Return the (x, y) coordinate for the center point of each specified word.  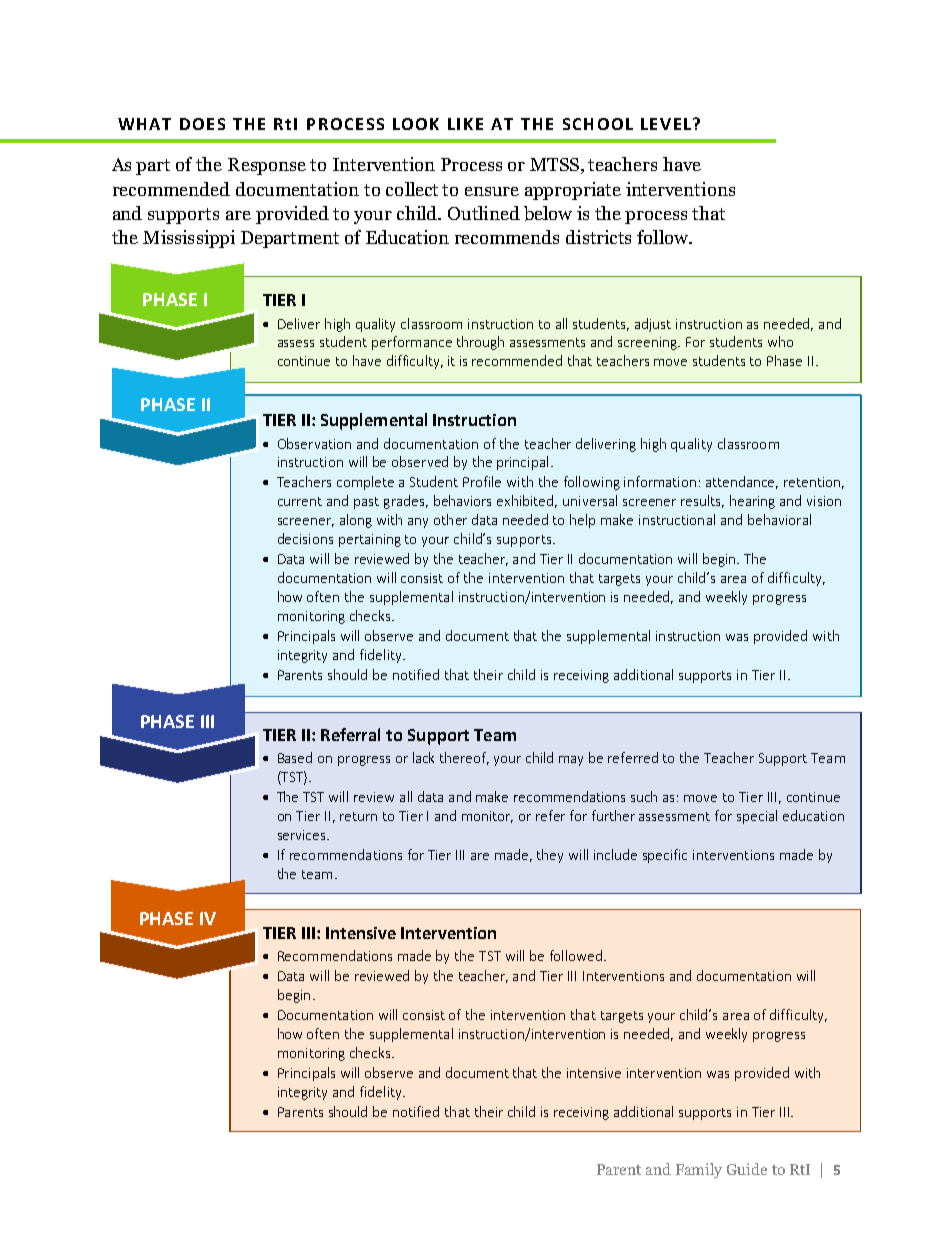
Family (699, 1170)
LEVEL (666, 124)
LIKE (465, 124)
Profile (482, 481)
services (303, 835)
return (358, 816)
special (757, 817)
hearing (752, 502)
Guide (747, 1169)
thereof (464, 758)
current (300, 501)
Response (267, 166)
